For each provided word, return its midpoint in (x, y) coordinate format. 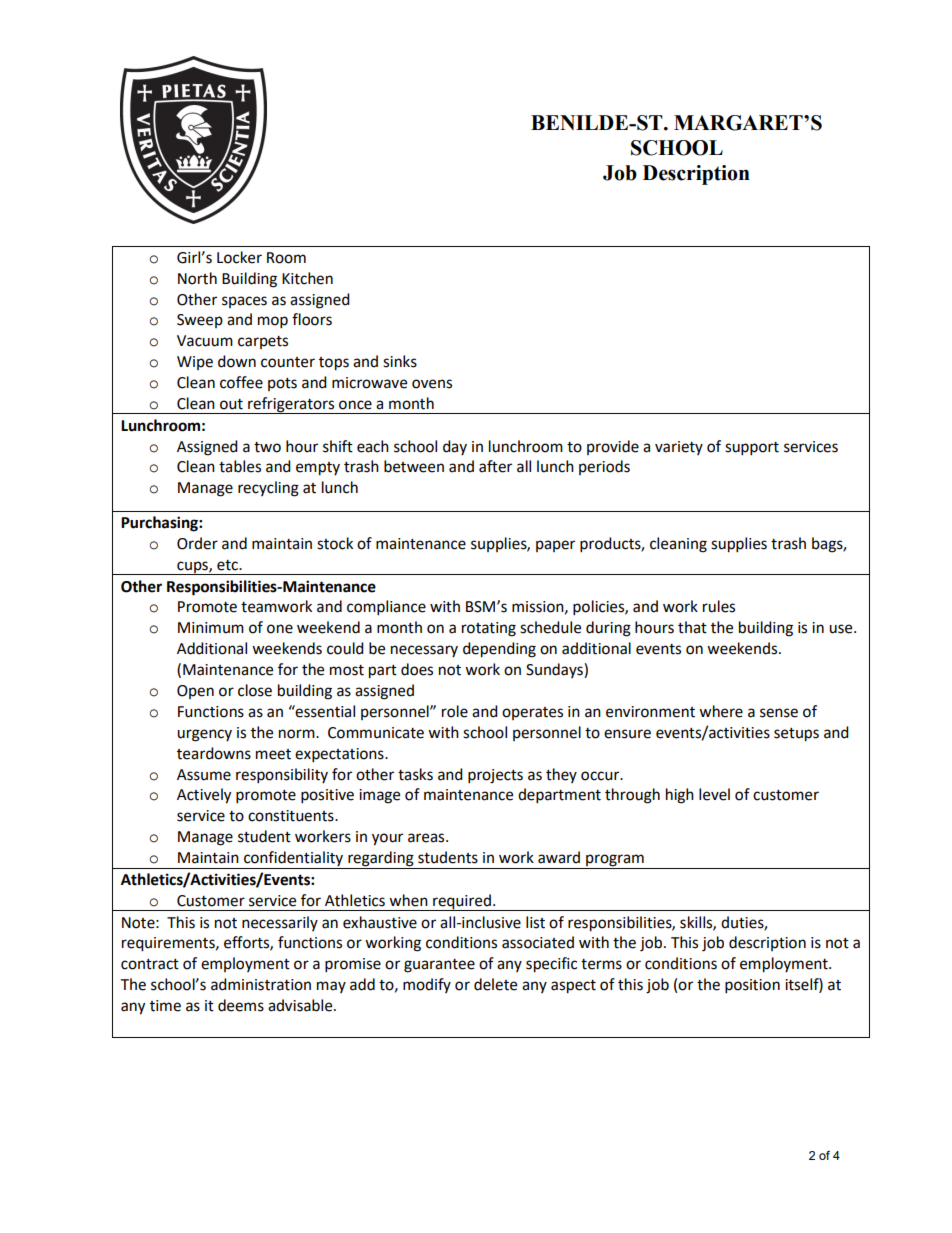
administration (261, 984)
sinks (400, 361)
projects (495, 776)
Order (197, 543)
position (752, 986)
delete (495, 984)
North (197, 278)
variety (679, 448)
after (495, 466)
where (721, 711)
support (752, 449)
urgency (204, 735)
